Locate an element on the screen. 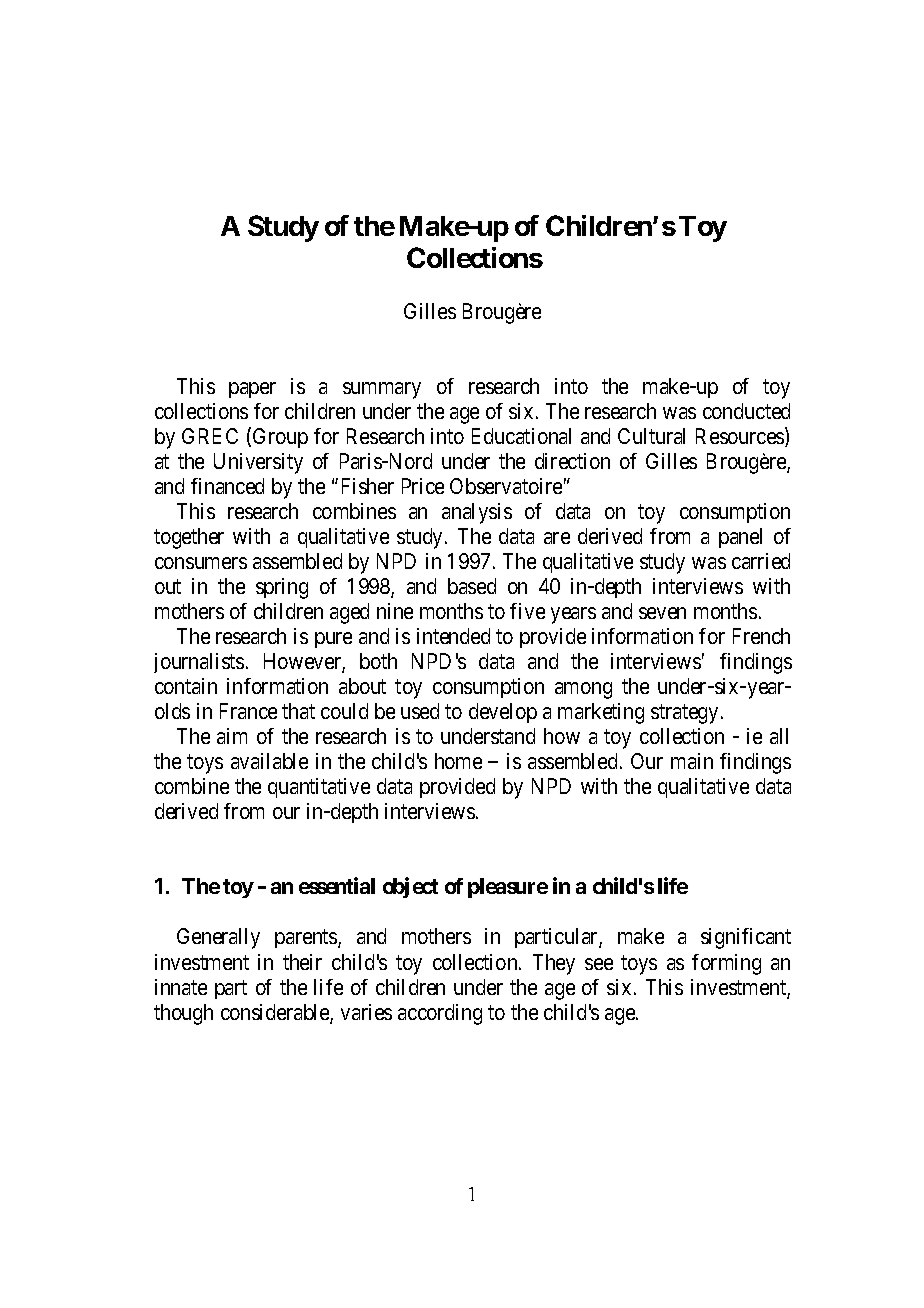 This screenshot has height=1308, width=924. according is located at coordinates (440, 1014).
